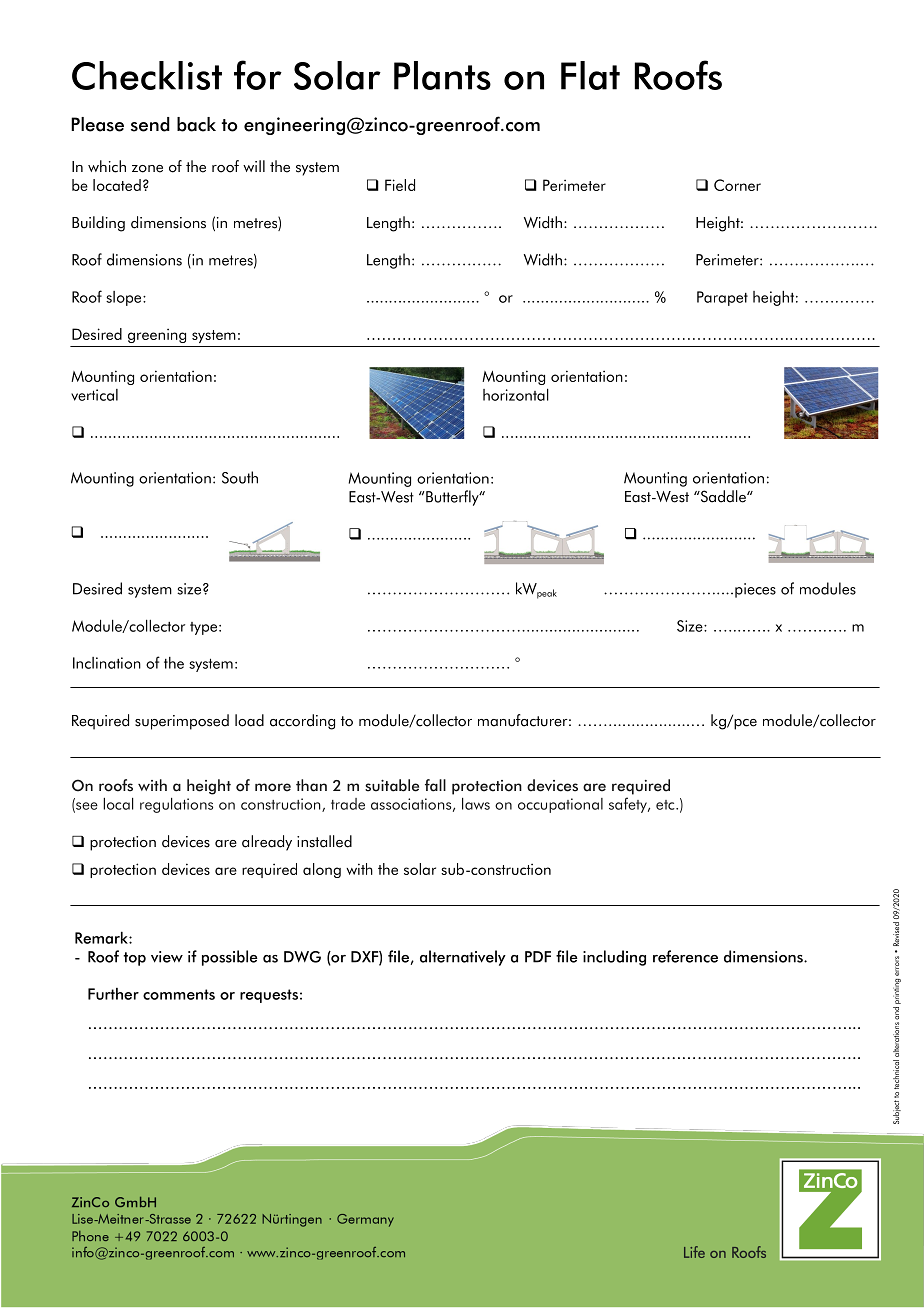 The height and width of the screenshot is (1308, 924). What do you see at coordinates (400, 185) in the screenshot?
I see `Field` at bounding box center [400, 185].
